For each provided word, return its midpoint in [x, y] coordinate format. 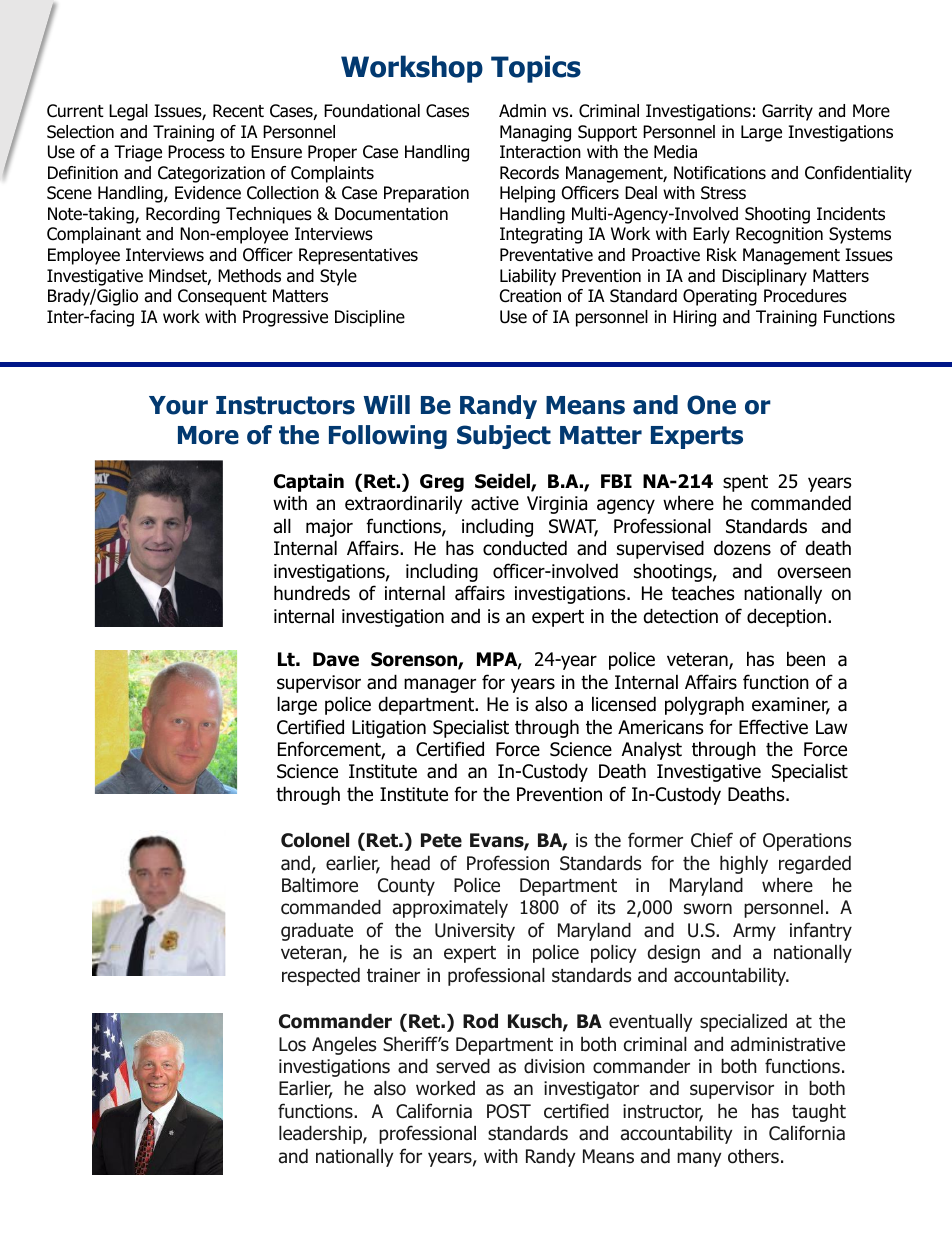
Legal [128, 112]
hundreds [312, 593]
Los [292, 1044]
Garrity [787, 112]
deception [786, 617]
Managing [535, 133]
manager [440, 685]
